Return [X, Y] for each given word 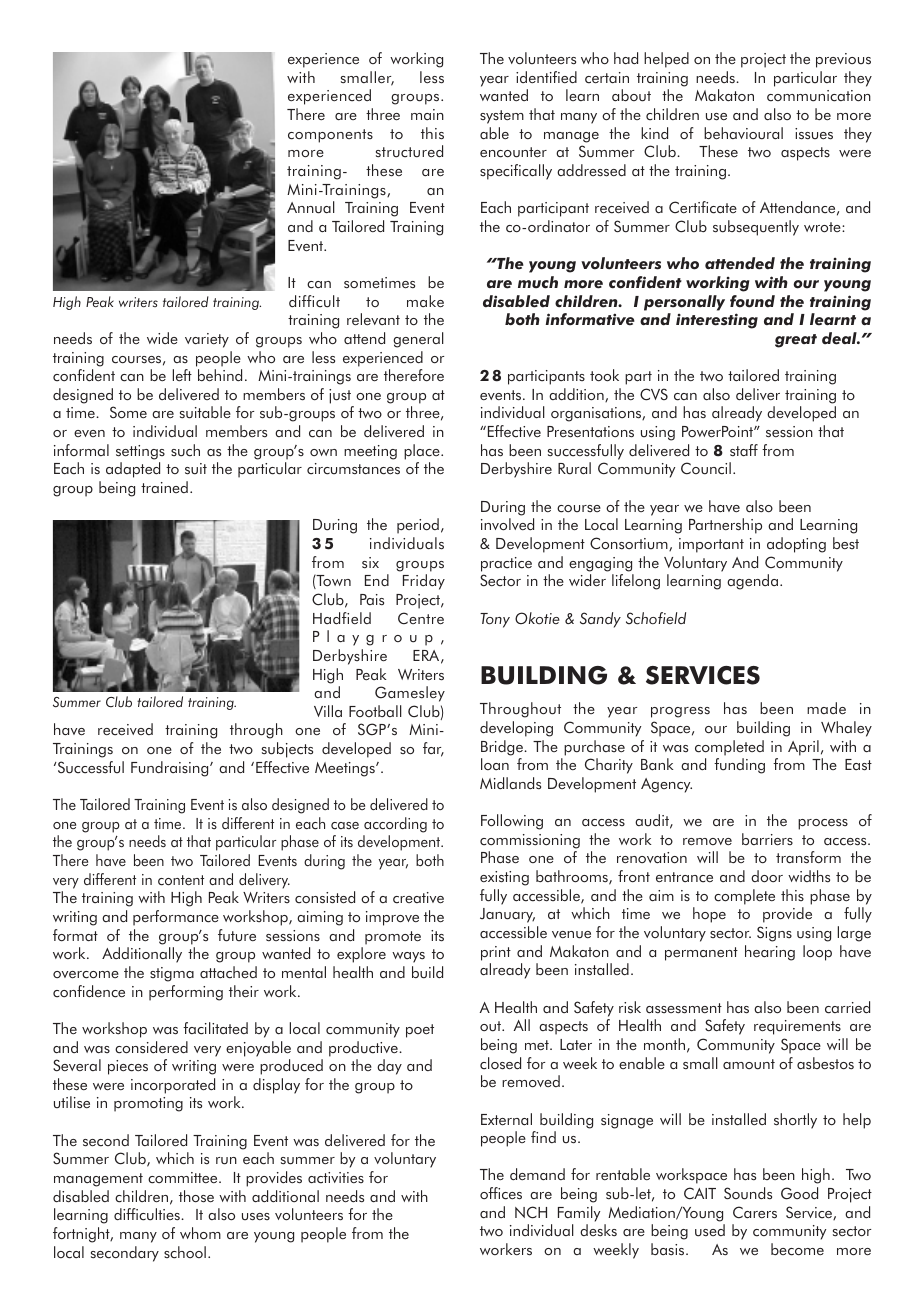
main [427, 114]
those [196, 1196]
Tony [495, 620]
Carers [755, 1212]
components [330, 136]
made [826, 708]
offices [501, 1193]
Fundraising [171, 769]
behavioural [743, 133]
